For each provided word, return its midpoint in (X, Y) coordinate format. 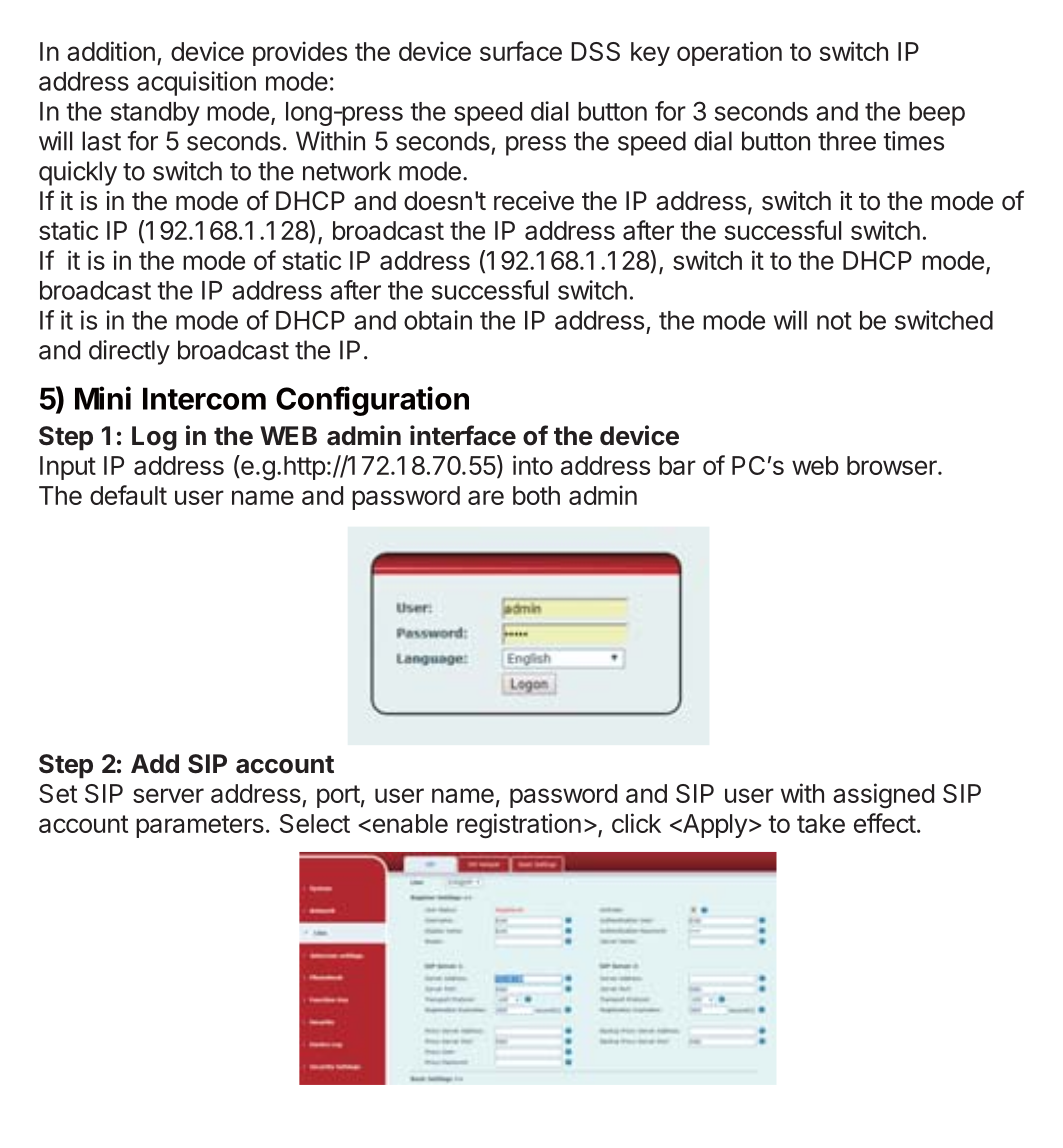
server (168, 795)
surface (521, 51)
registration (519, 826)
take (821, 823)
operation (729, 53)
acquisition (196, 83)
